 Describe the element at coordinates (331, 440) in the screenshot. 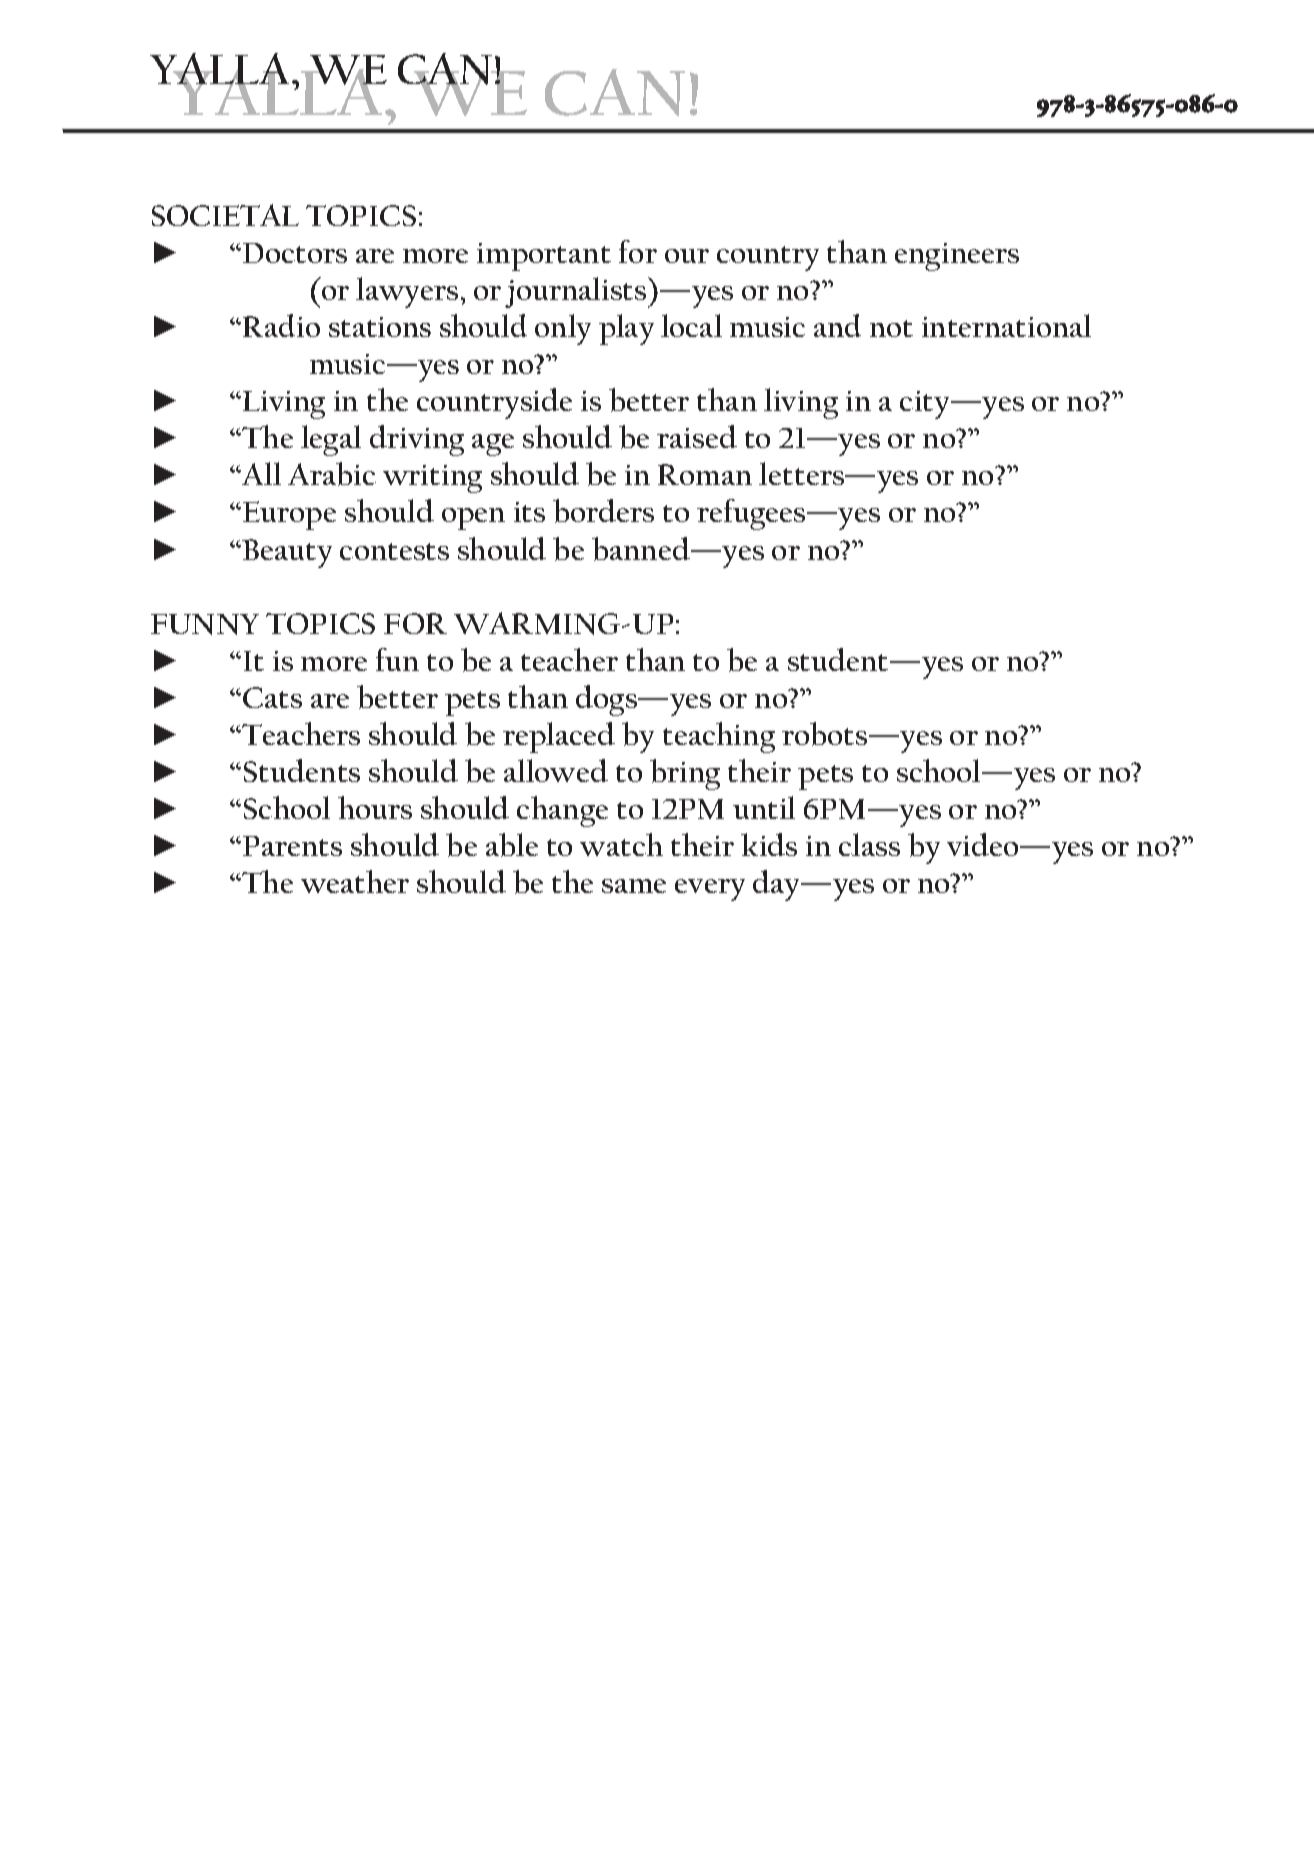

I see `legal` at that location.
